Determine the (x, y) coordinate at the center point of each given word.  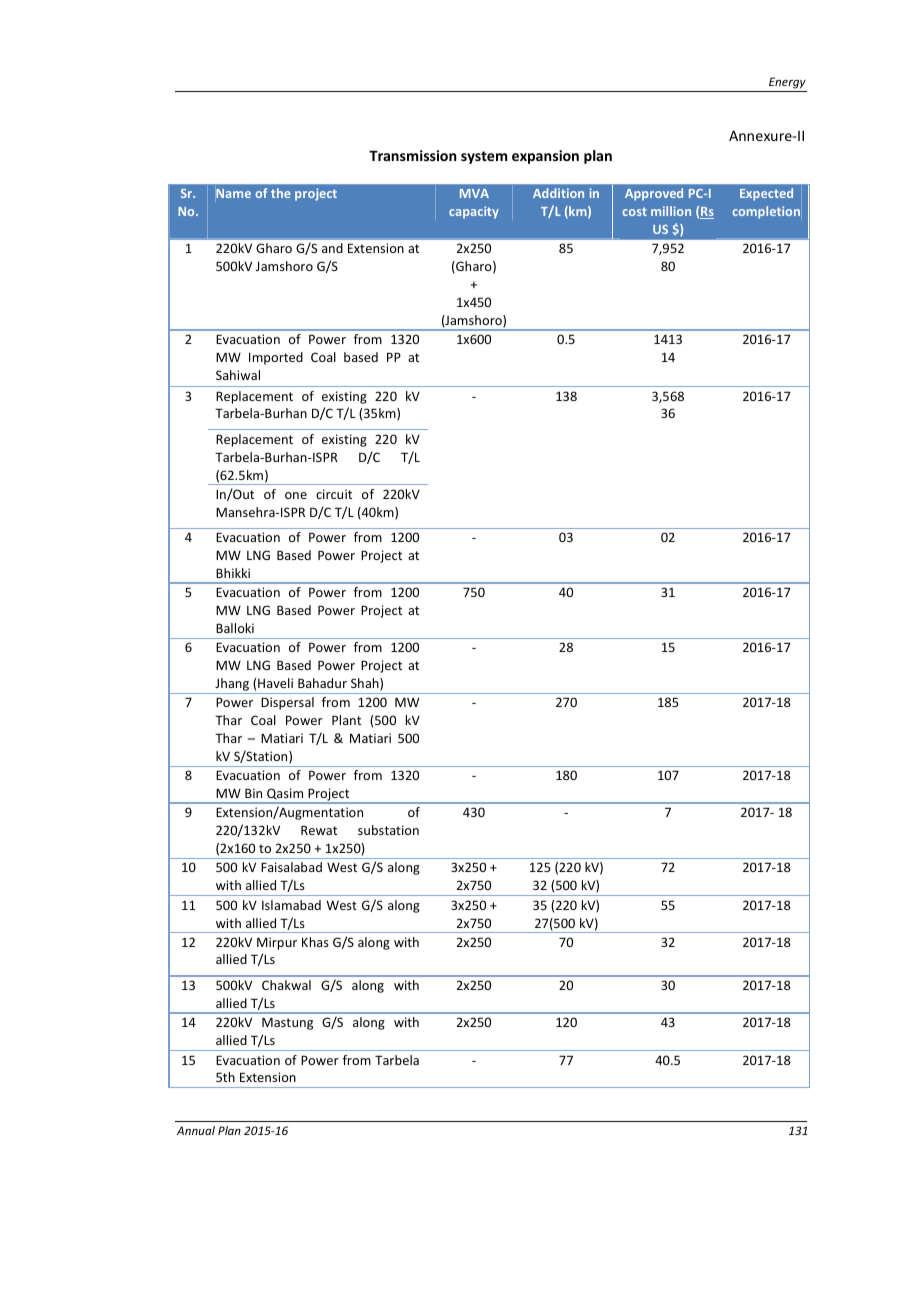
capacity (474, 212)
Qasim (285, 795)
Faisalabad (291, 867)
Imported (276, 358)
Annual (196, 1130)
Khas (315, 942)
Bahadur (322, 683)
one (296, 495)
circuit (334, 494)
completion (766, 212)
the (281, 193)
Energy (787, 83)
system (484, 157)
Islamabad (291, 905)
